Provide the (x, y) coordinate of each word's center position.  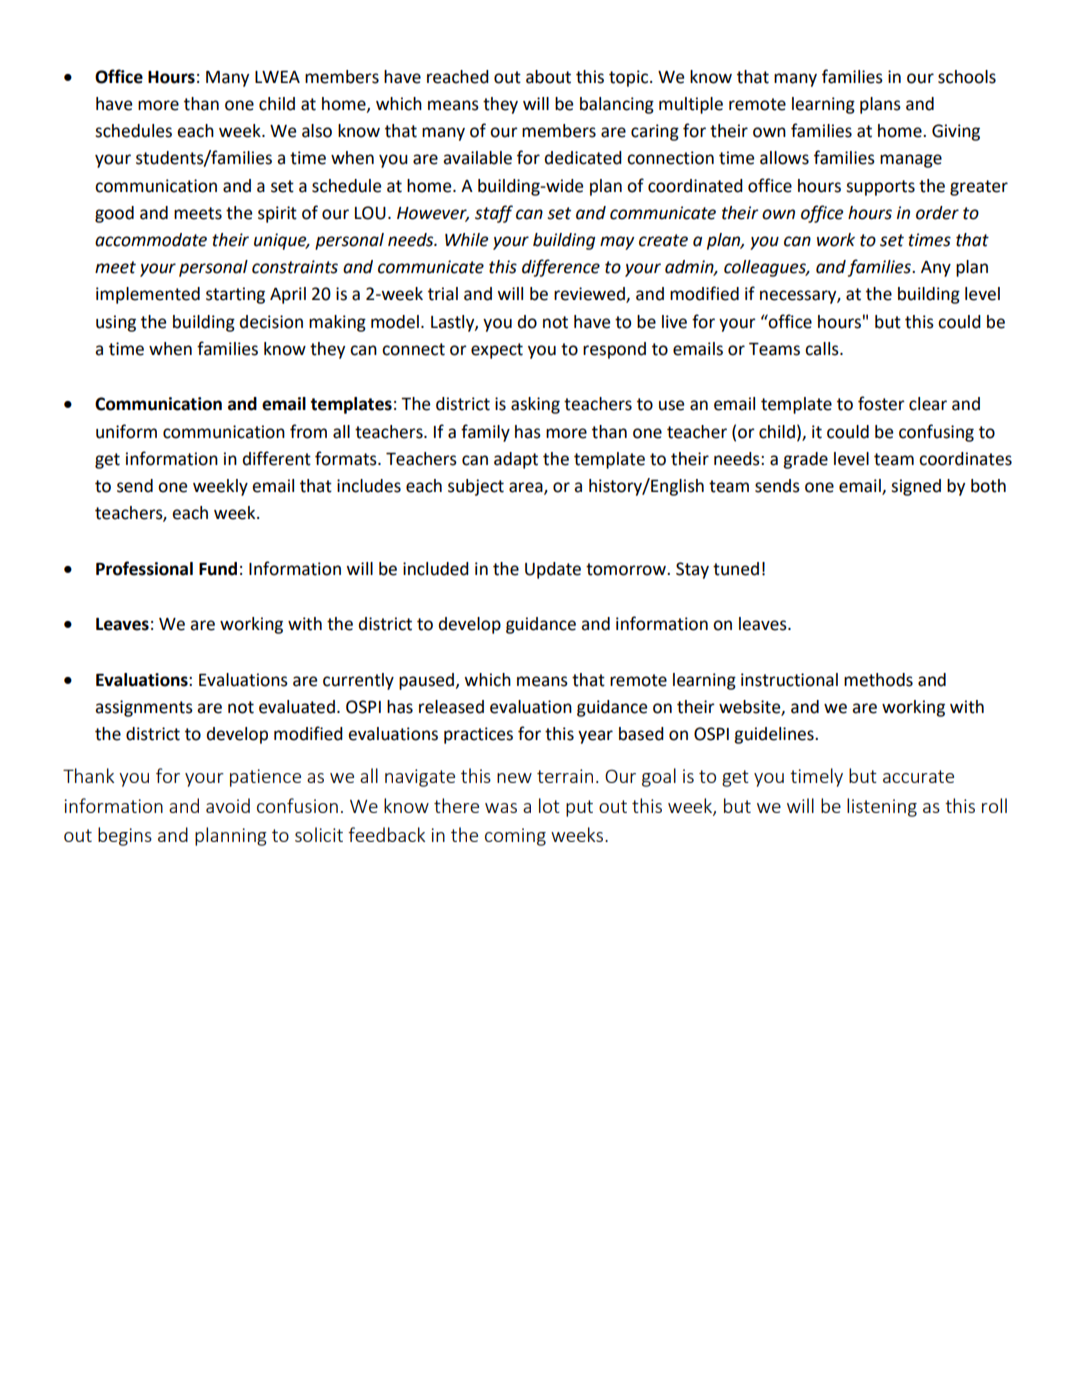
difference (561, 268)
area (527, 488)
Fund (218, 569)
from (308, 431)
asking (535, 405)
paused (428, 681)
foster (881, 403)
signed (916, 487)
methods (878, 680)
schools (967, 77)
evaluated (297, 707)
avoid (228, 805)
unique (281, 241)
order (937, 213)
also (317, 131)
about (548, 77)
